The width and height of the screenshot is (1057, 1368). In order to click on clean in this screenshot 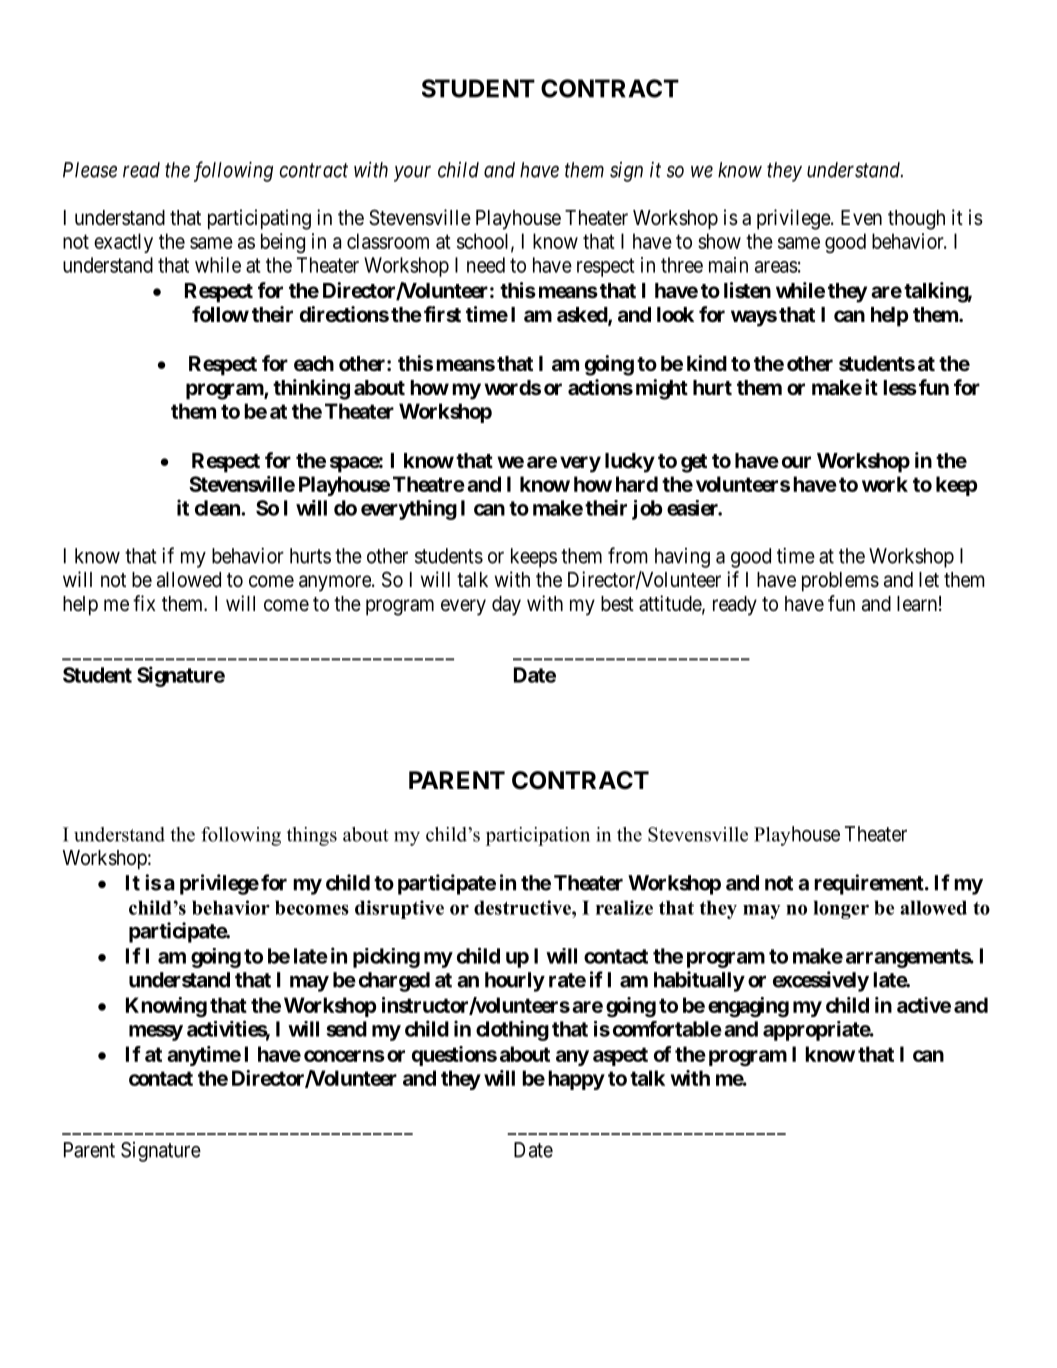, I will do `click(218, 508)`.
